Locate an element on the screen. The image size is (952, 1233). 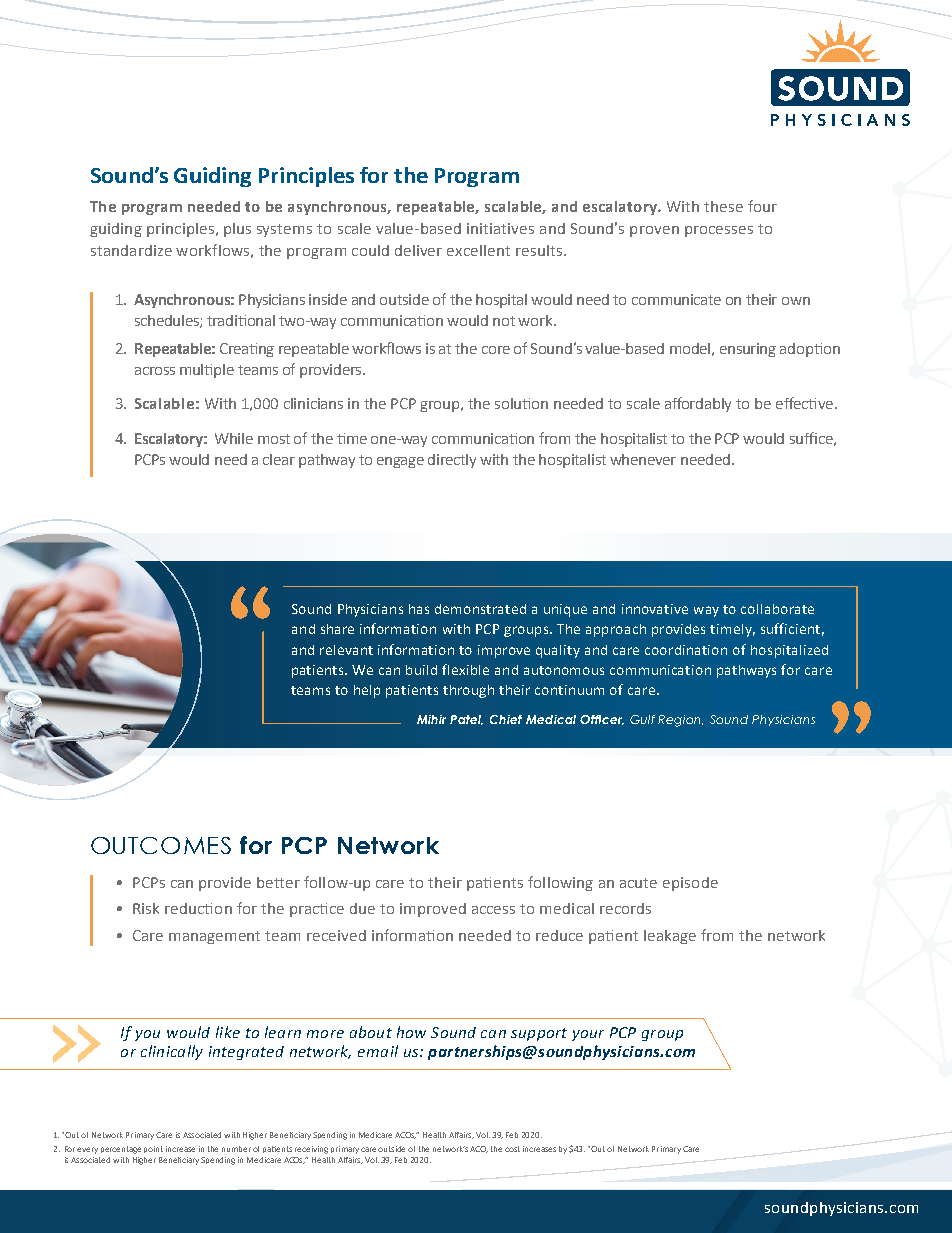
plus is located at coordinates (237, 230).
